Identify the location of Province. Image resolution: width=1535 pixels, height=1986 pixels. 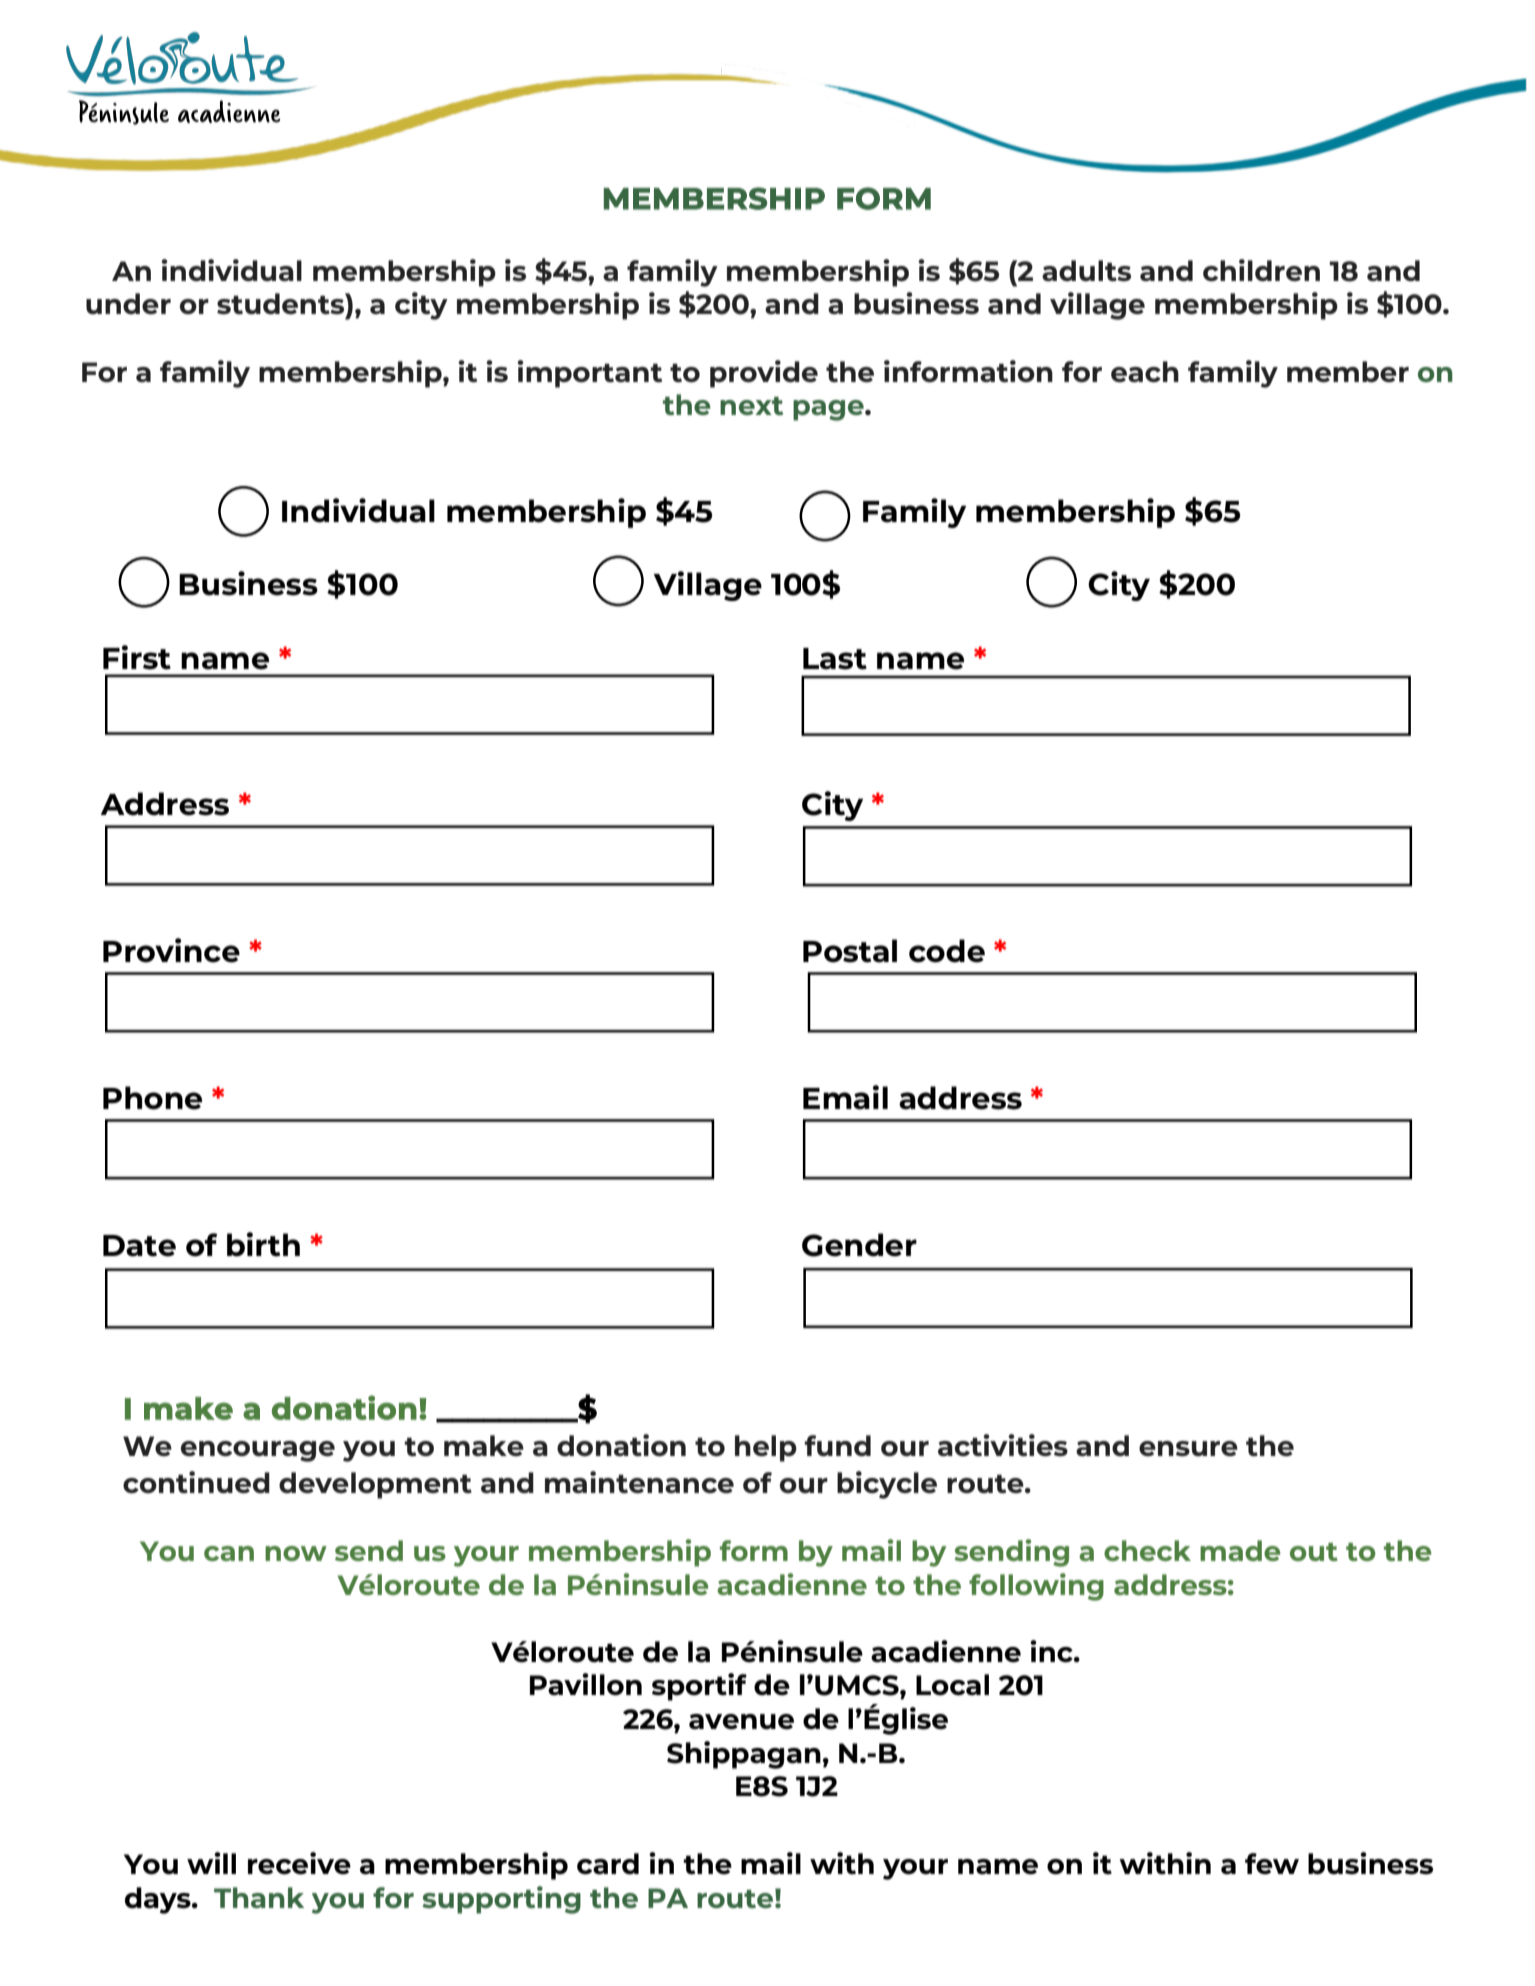
(171, 950).
